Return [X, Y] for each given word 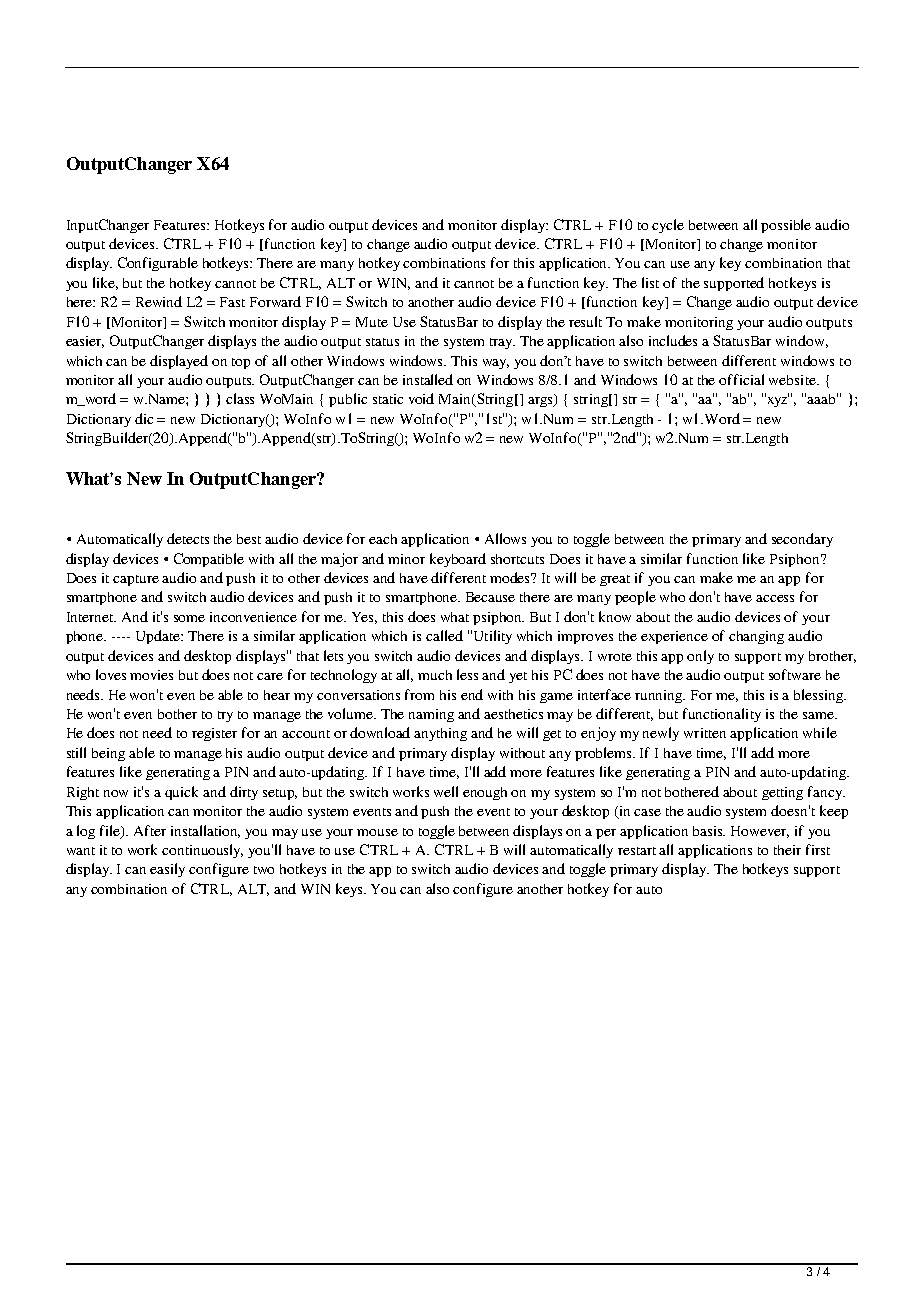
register [214, 734]
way [496, 364]
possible [786, 226]
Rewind [159, 301]
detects [188, 538]
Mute [372, 322]
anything [440, 734]
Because [490, 597]
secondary [802, 540]
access [775, 598]
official [741, 379]
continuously [202, 851]
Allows [505, 538]
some [189, 618]
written [705, 733]
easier [85, 342]
